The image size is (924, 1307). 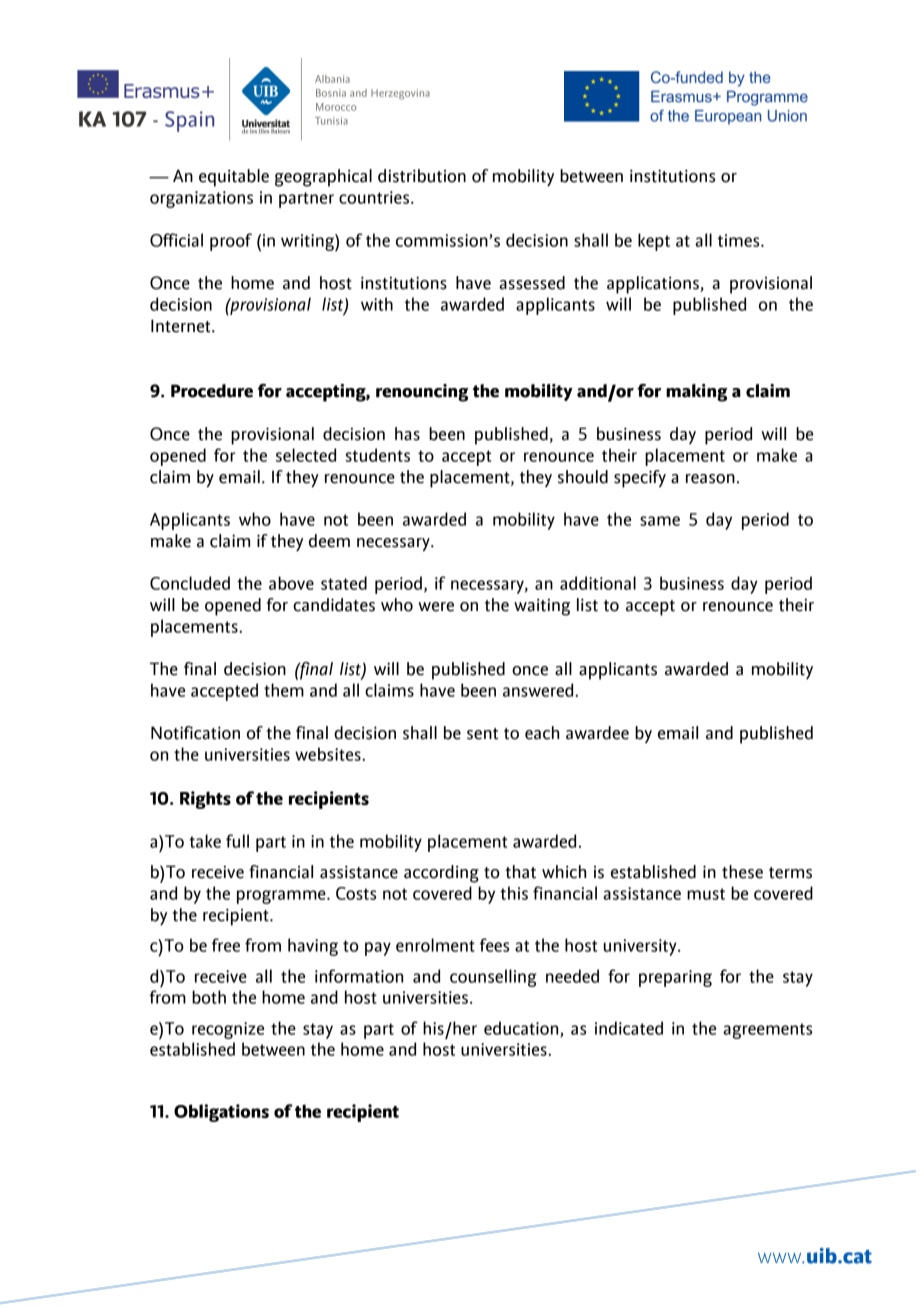 I want to click on distribution, so click(x=422, y=176).
